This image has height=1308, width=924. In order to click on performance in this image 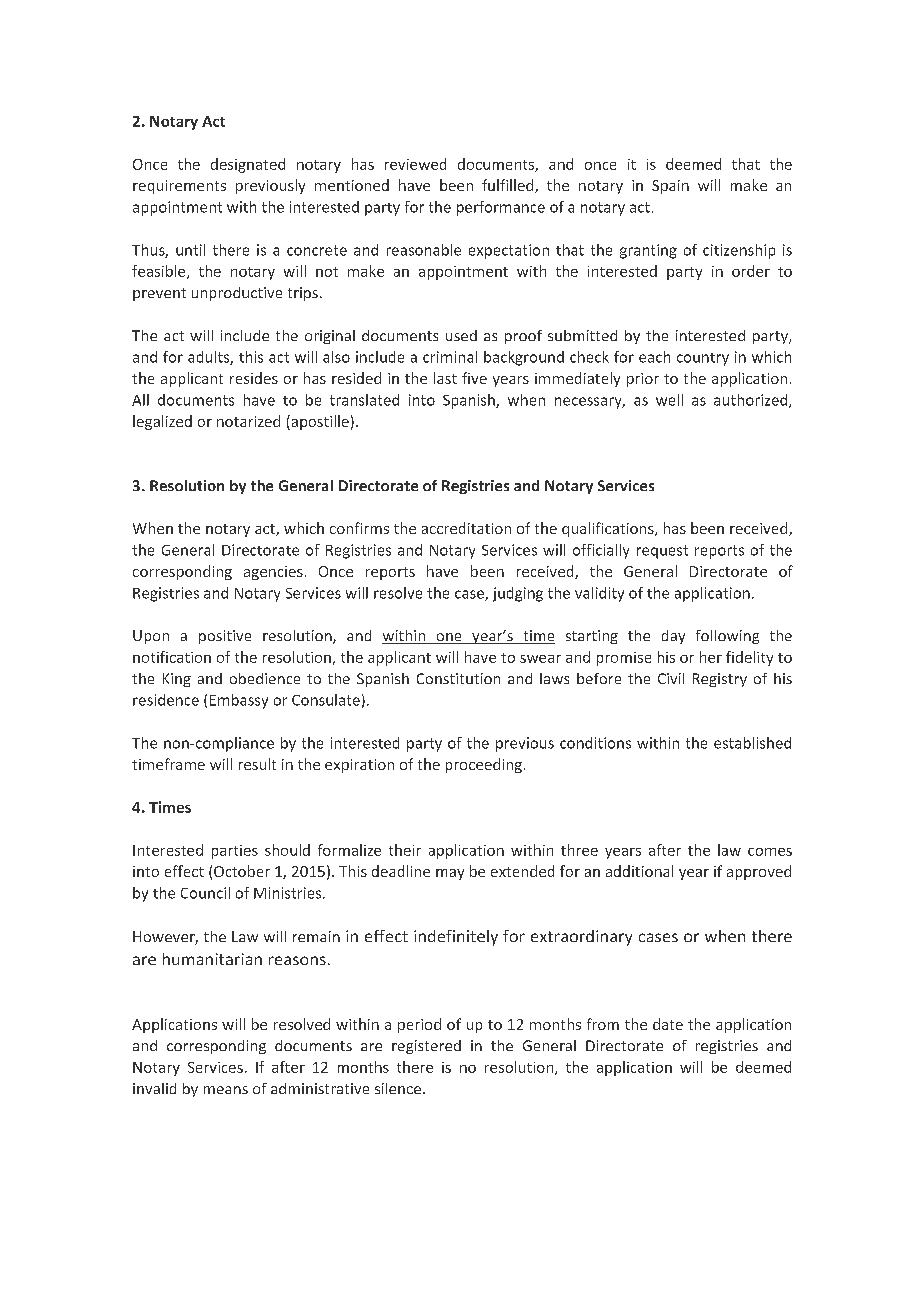, I will do `click(501, 208)`.
